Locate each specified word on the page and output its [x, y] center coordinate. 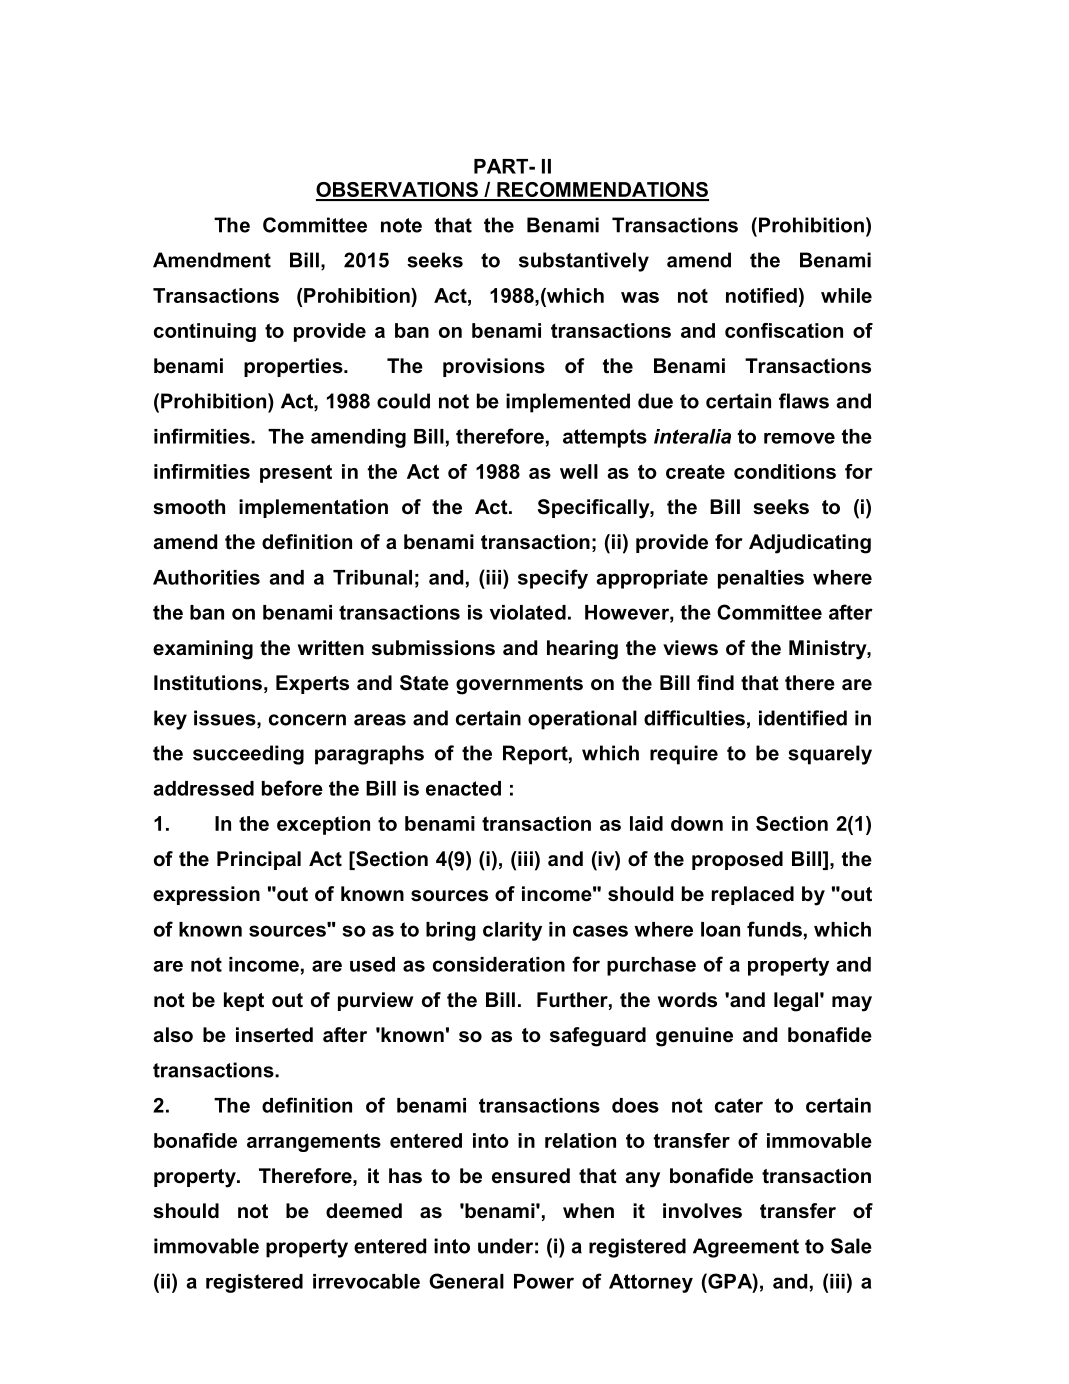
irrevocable [366, 1281]
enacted [463, 788]
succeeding [248, 755]
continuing [205, 332]
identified [803, 718]
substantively [584, 262]
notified [761, 295]
